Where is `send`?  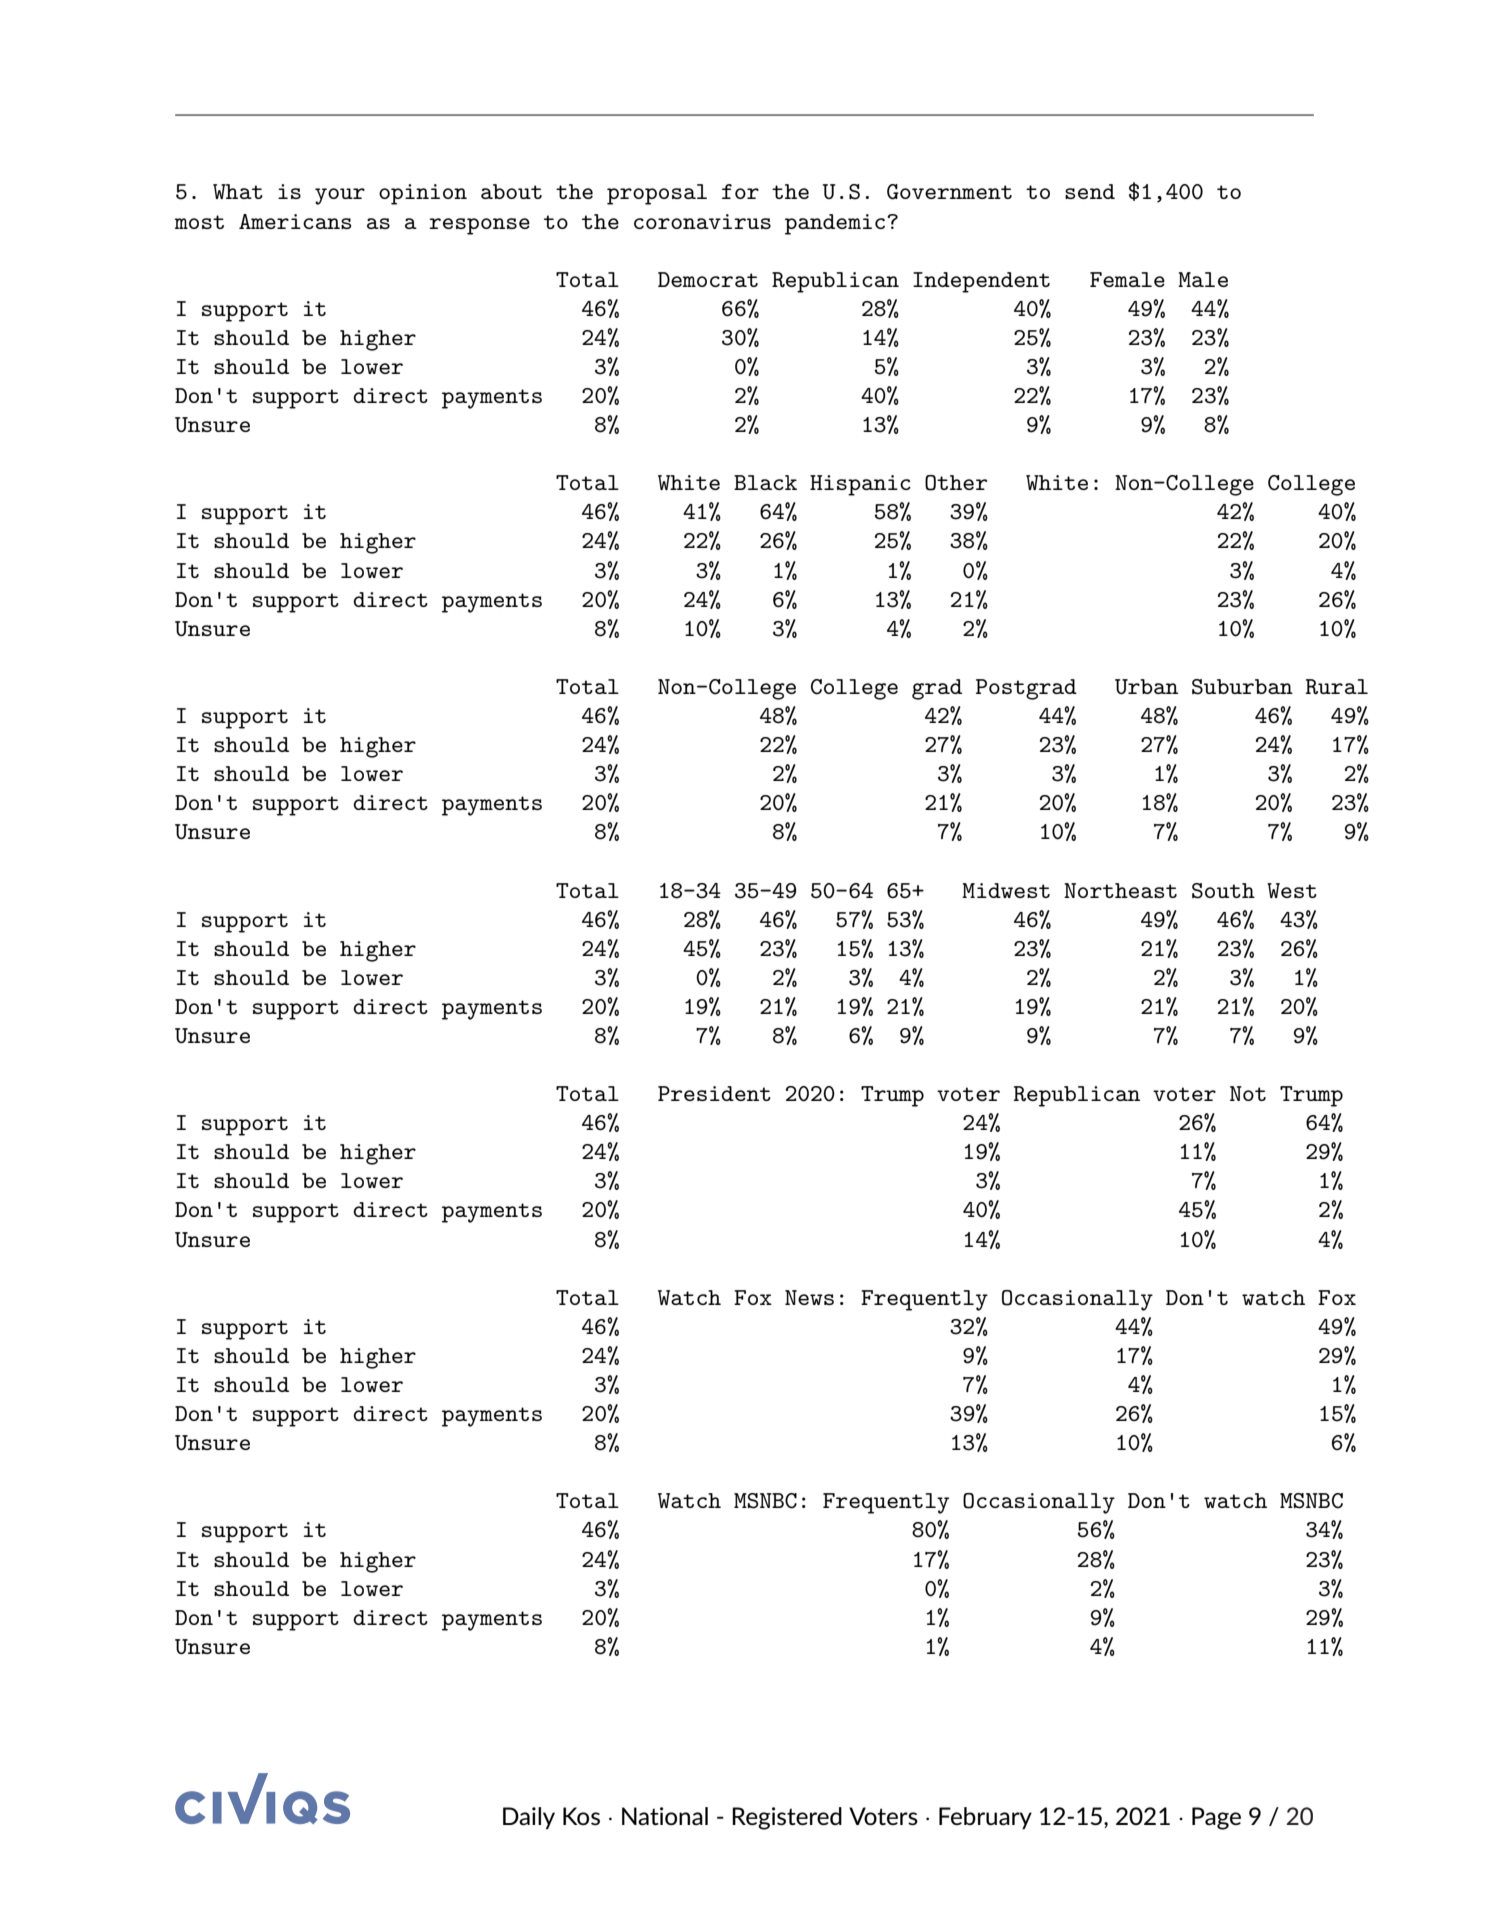
send is located at coordinates (1090, 191).
